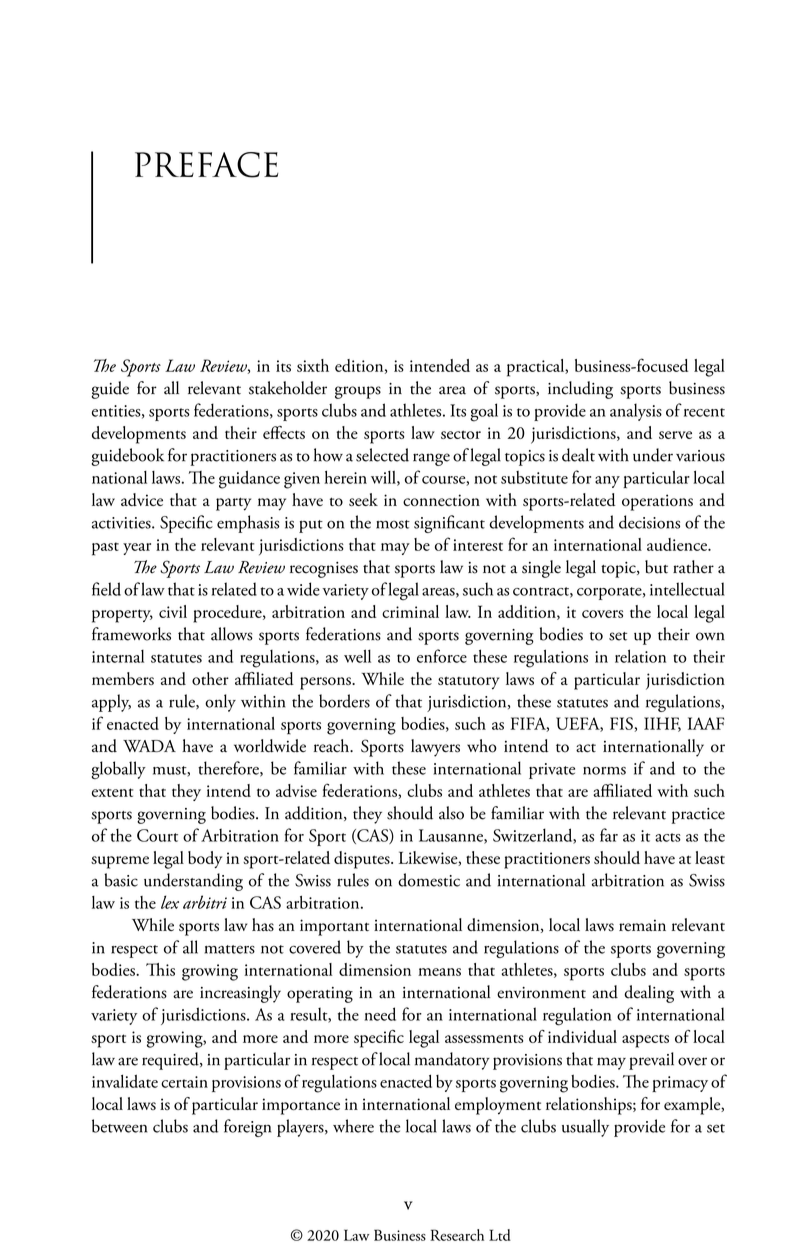 The height and width of the screenshot is (1253, 801). I want to click on PREFACE, so click(206, 165).
